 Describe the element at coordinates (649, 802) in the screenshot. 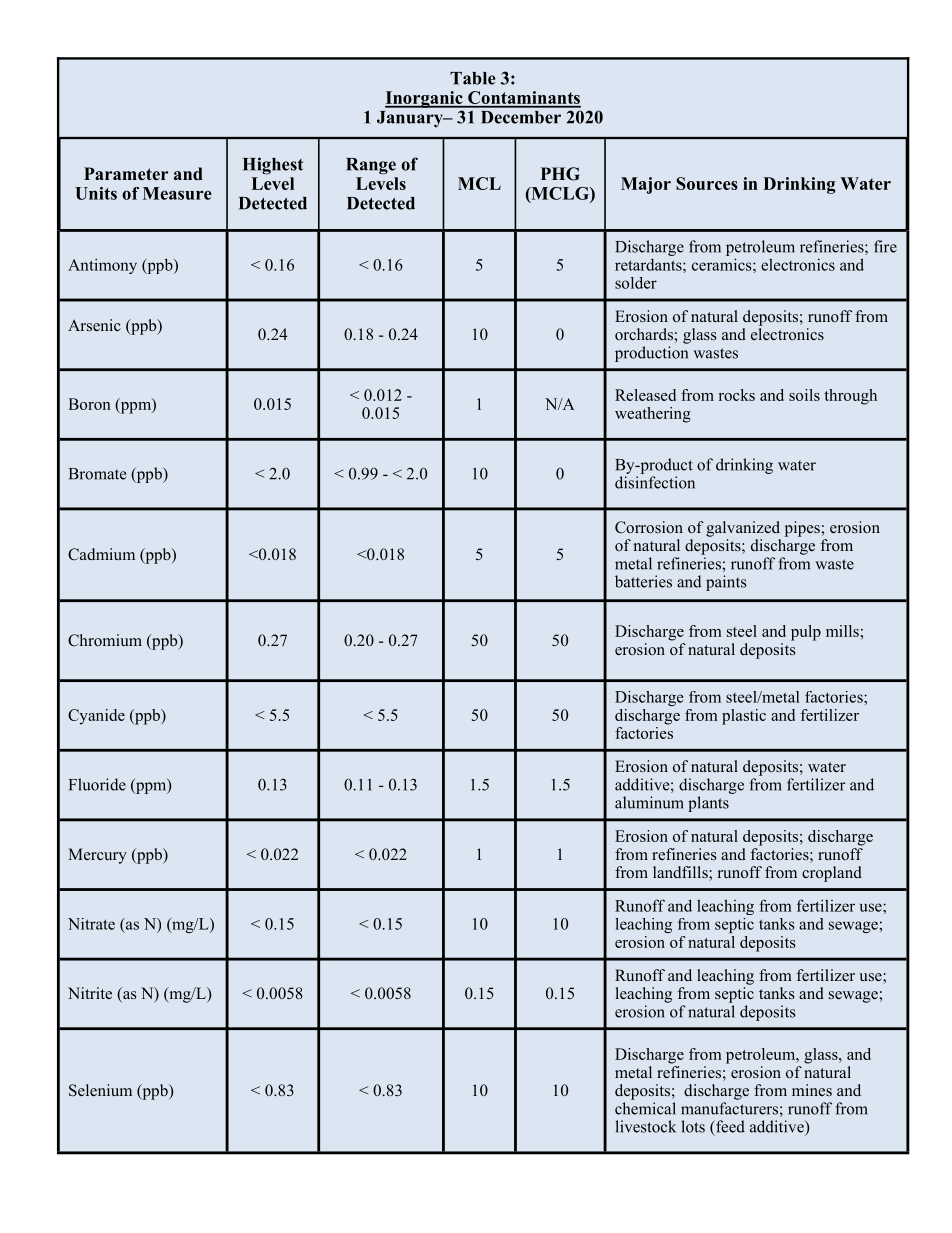

I see `aluminum` at that location.
